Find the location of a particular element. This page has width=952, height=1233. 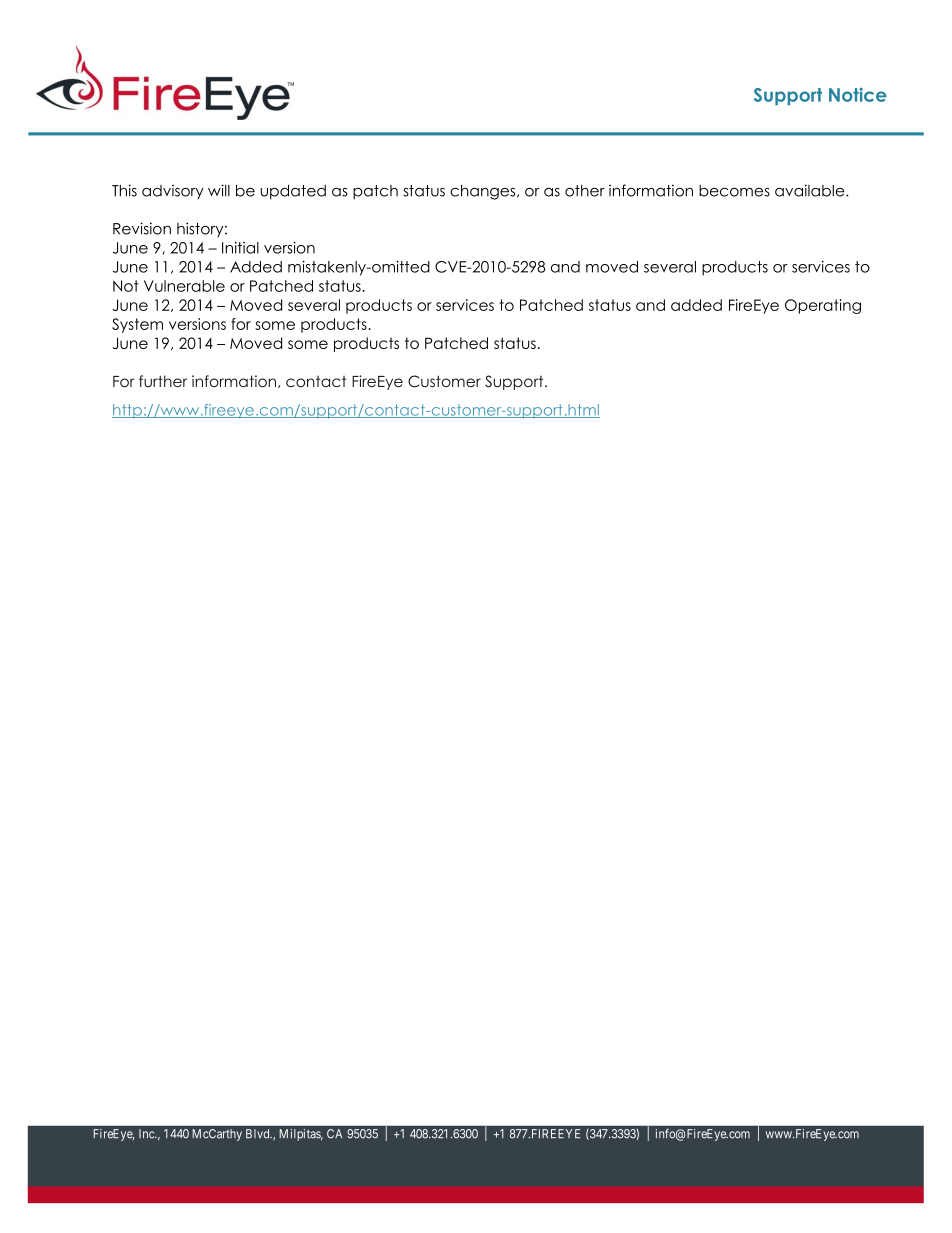

Initial is located at coordinates (240, 248).
